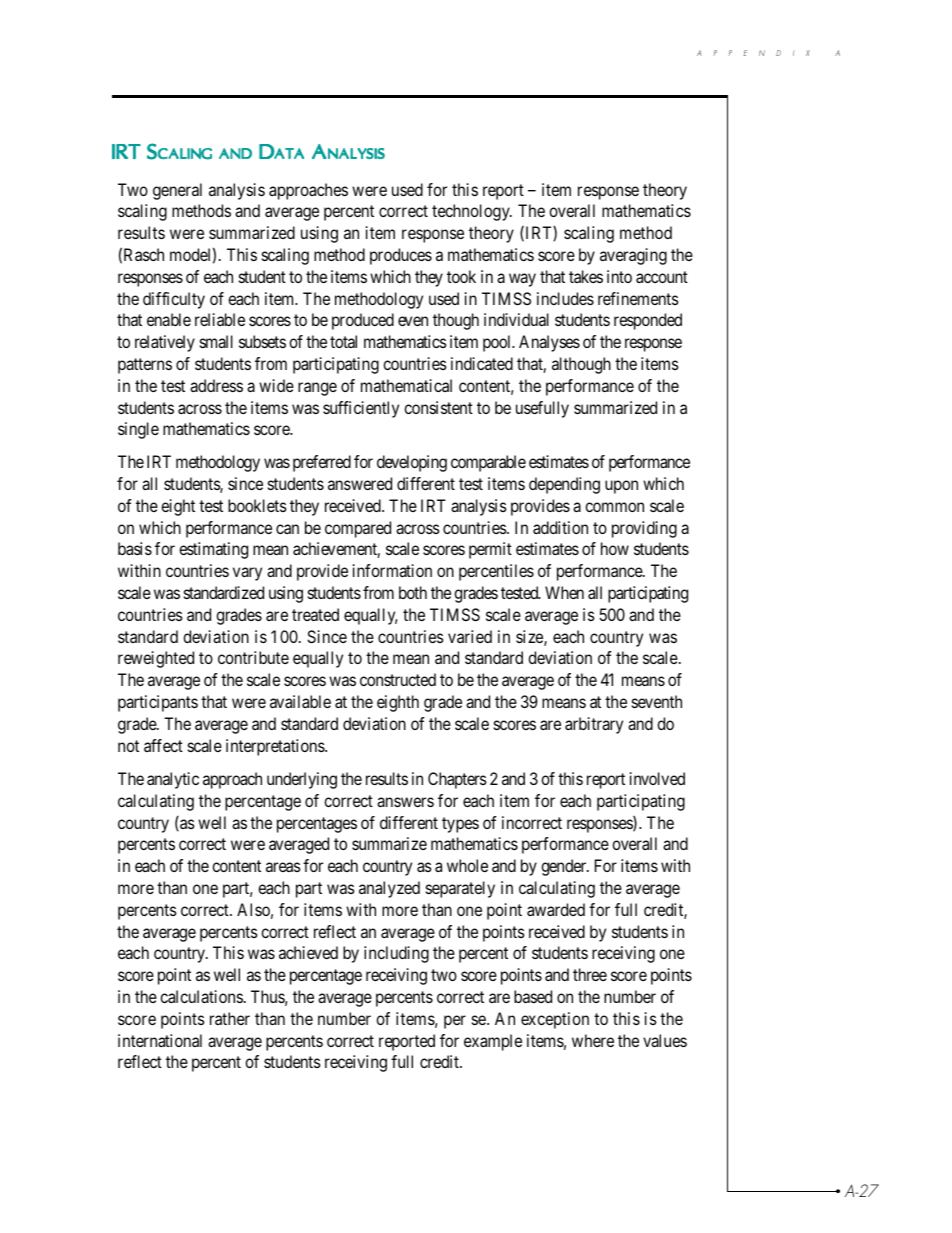  Describe the element at coordinates (201, 996) in the screenshot. I see `calculations` at that location.
